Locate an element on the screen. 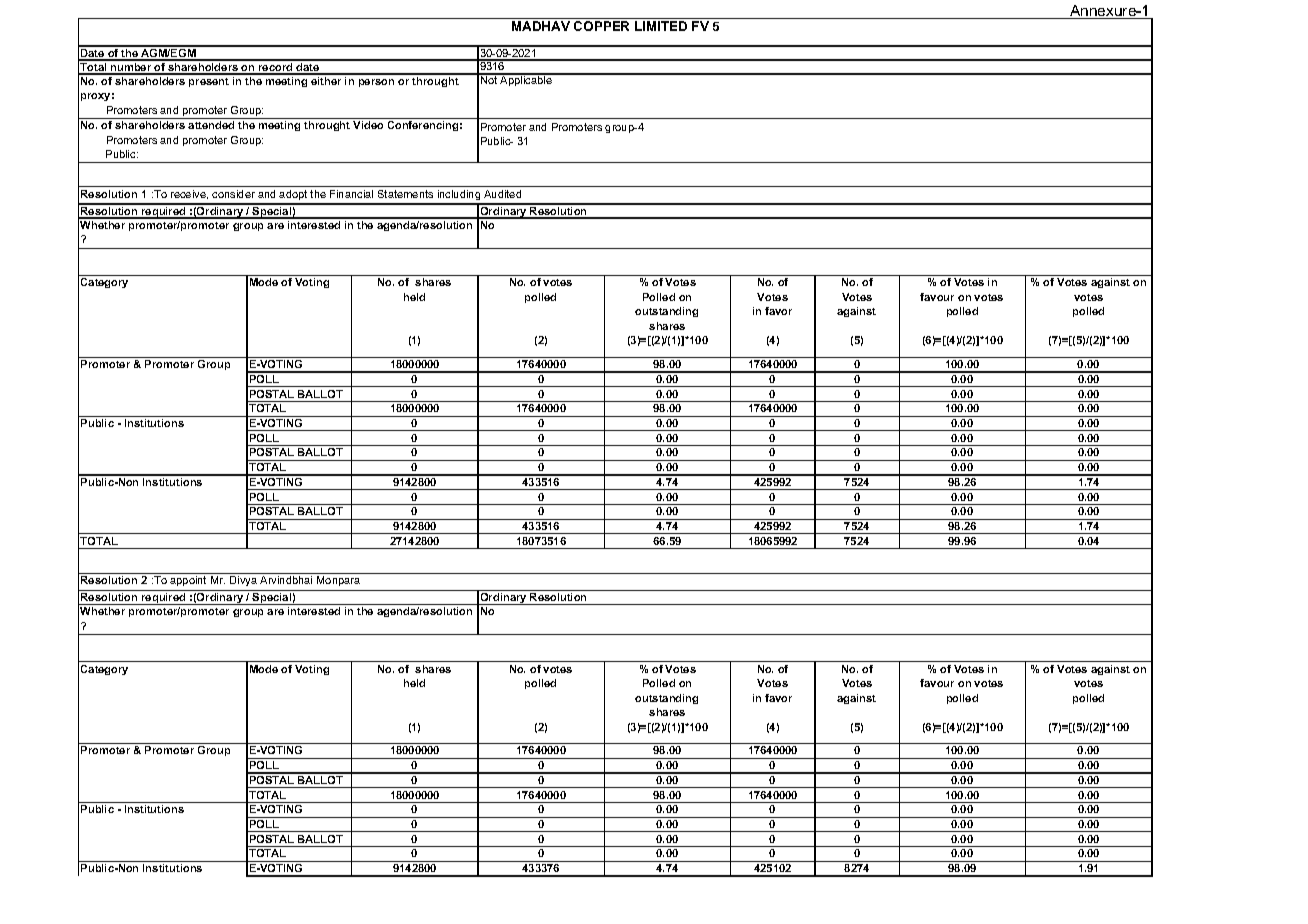  Audited is located at coordinates (502, 194).
